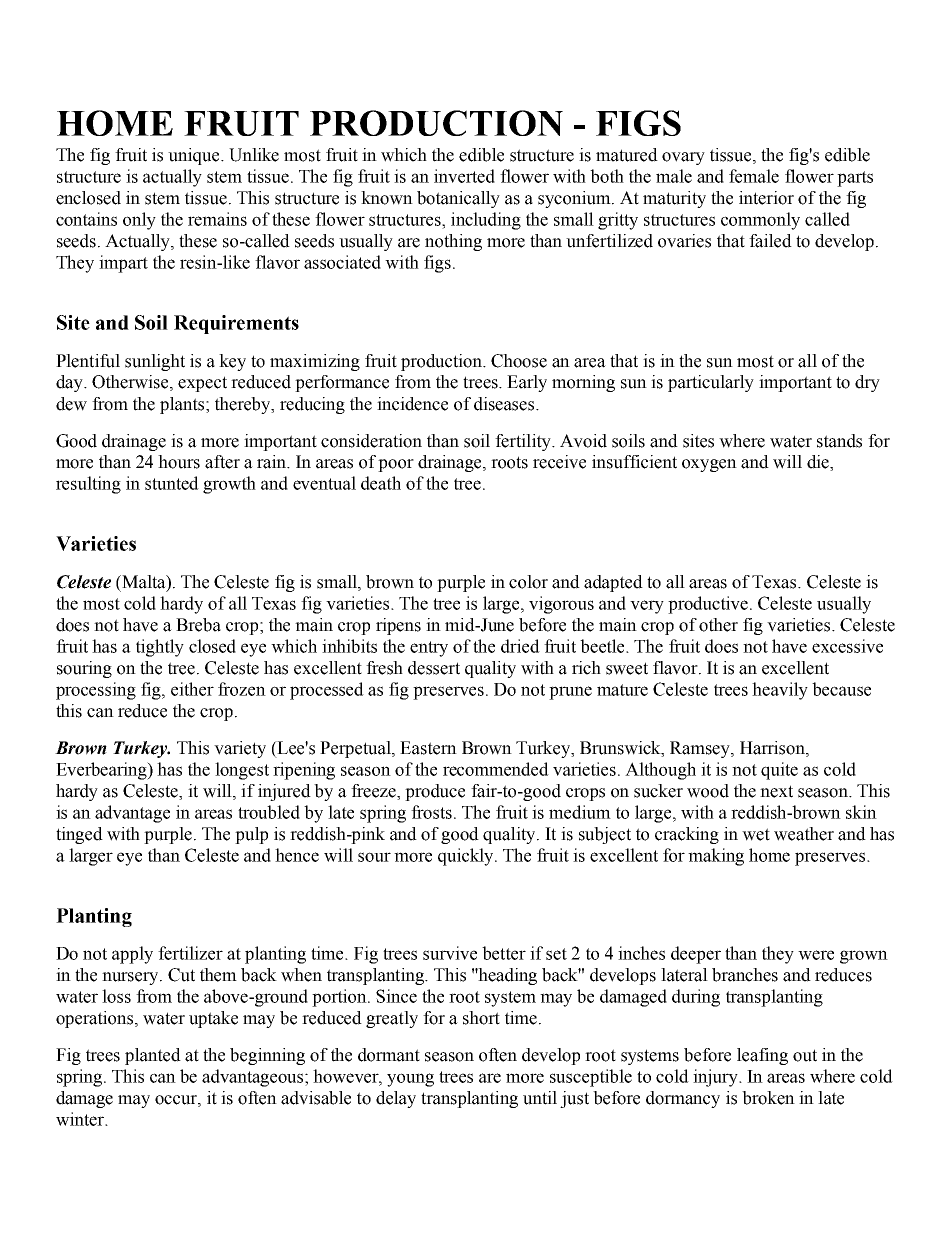 The height and width of the document is (1233, 952). Describe the element at coordinates (464, 176) in the document. I see `inverted` at that location.
